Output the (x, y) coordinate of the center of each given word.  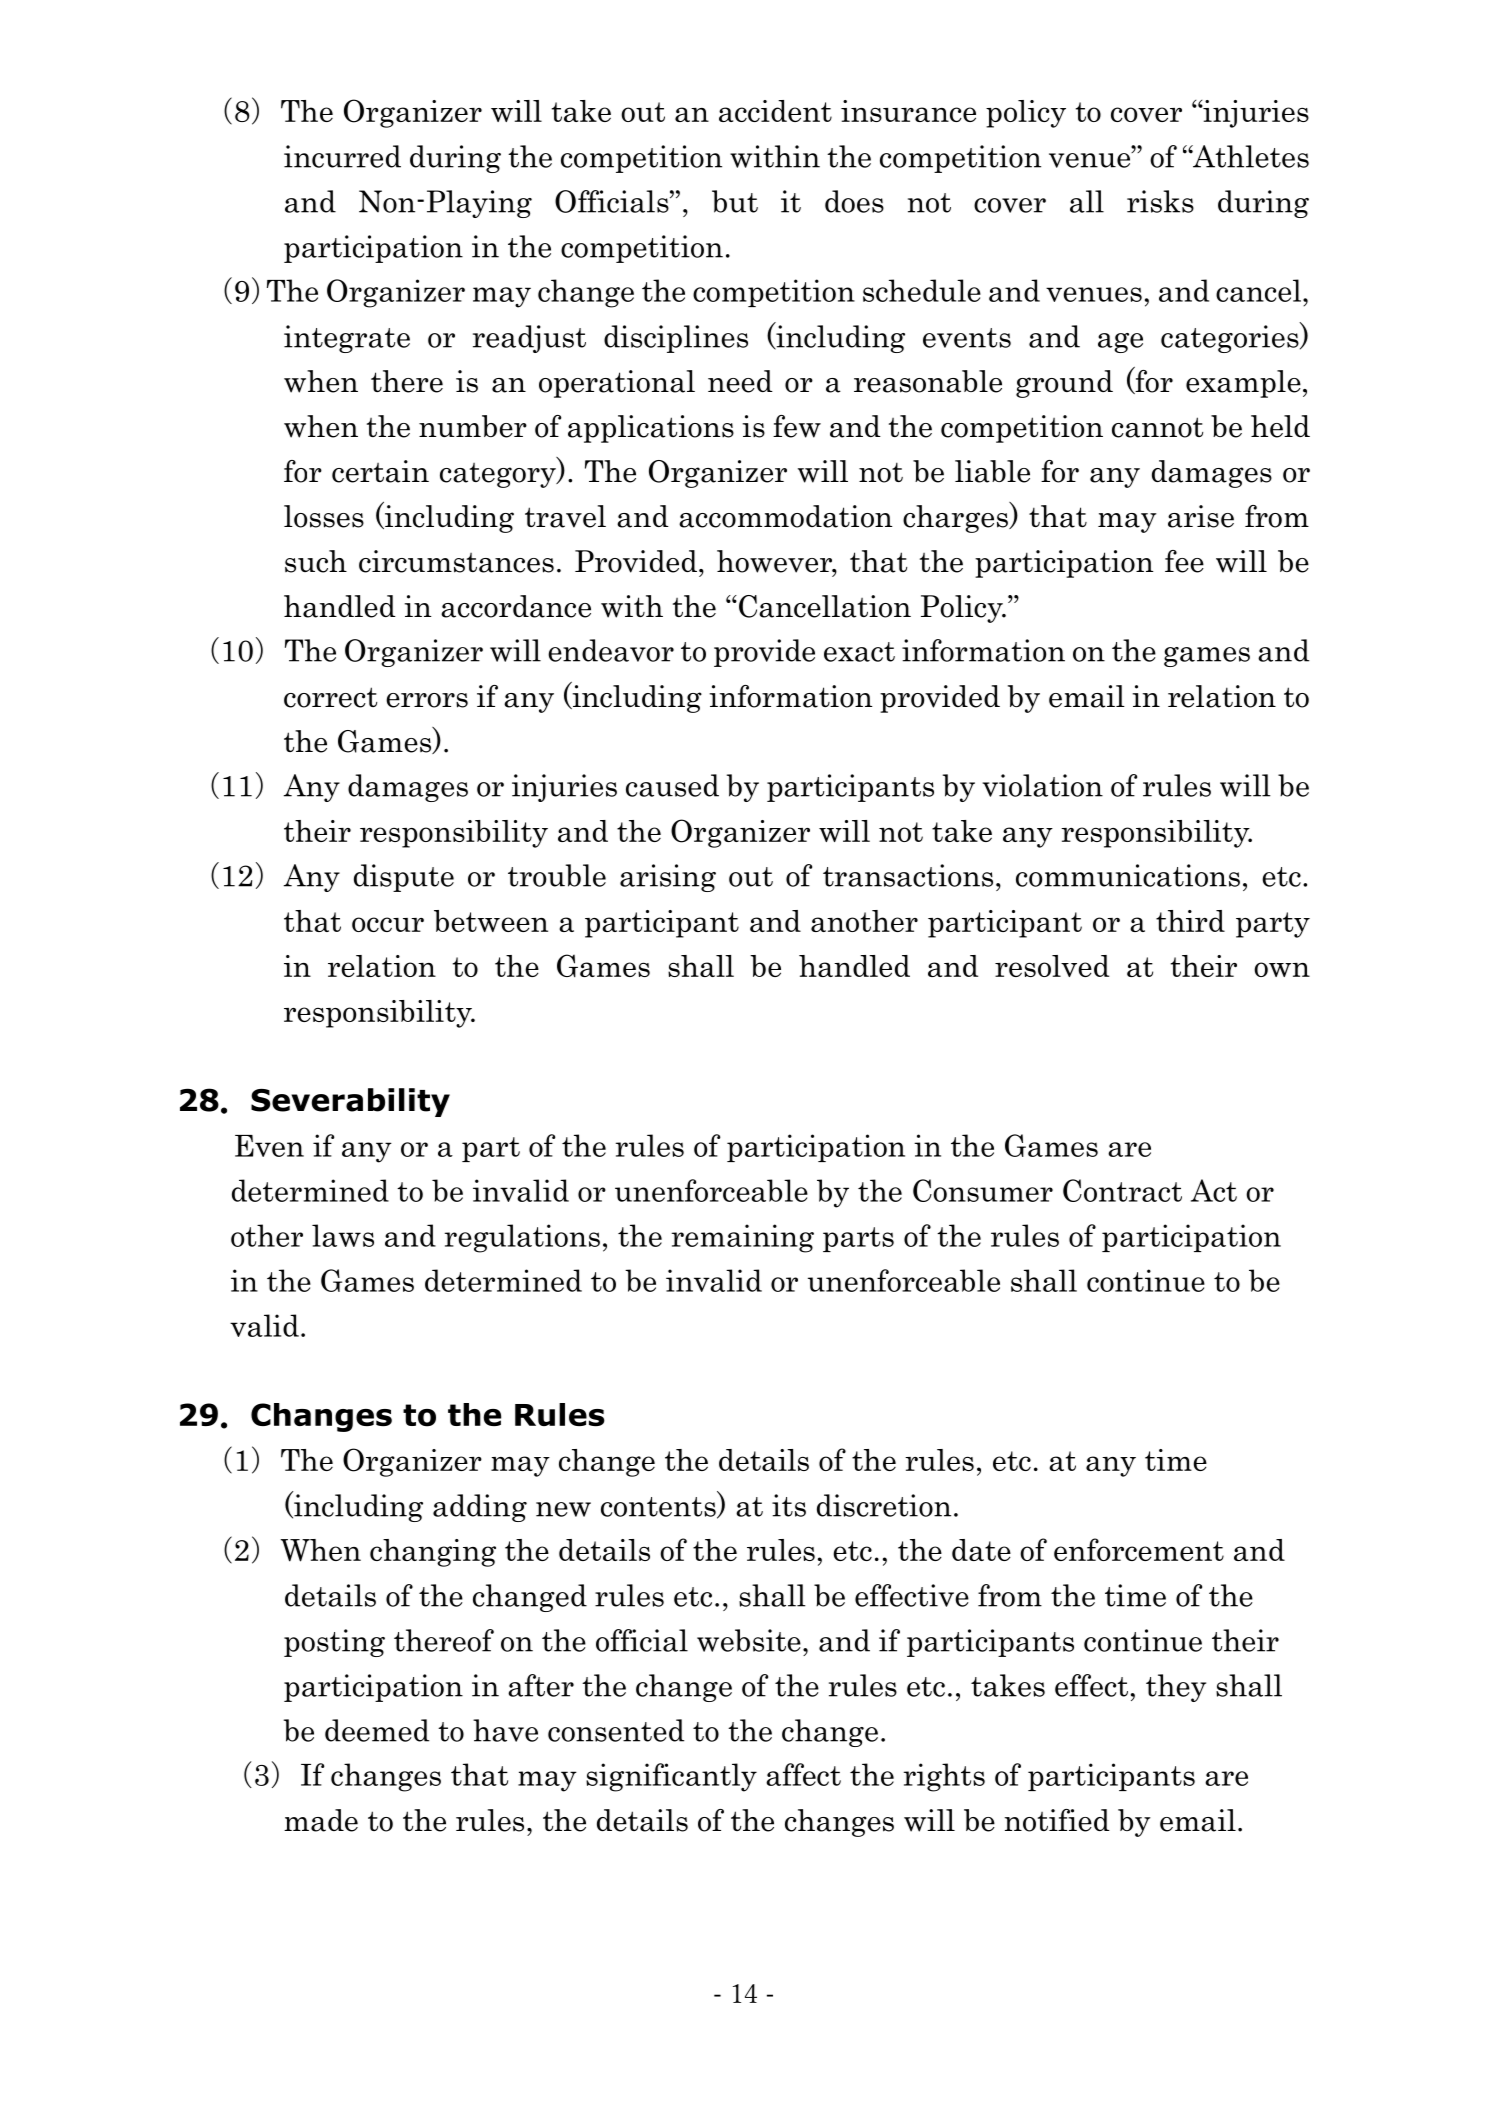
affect (803, 1774)
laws (343, 1235)
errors (427, 700)
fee (1184, 561)
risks (1160, 201)
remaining (742, 1238)
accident (775, 111)
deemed (377, 1730)
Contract (1122, 1190)
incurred (342, 156)
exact (859, 652)
